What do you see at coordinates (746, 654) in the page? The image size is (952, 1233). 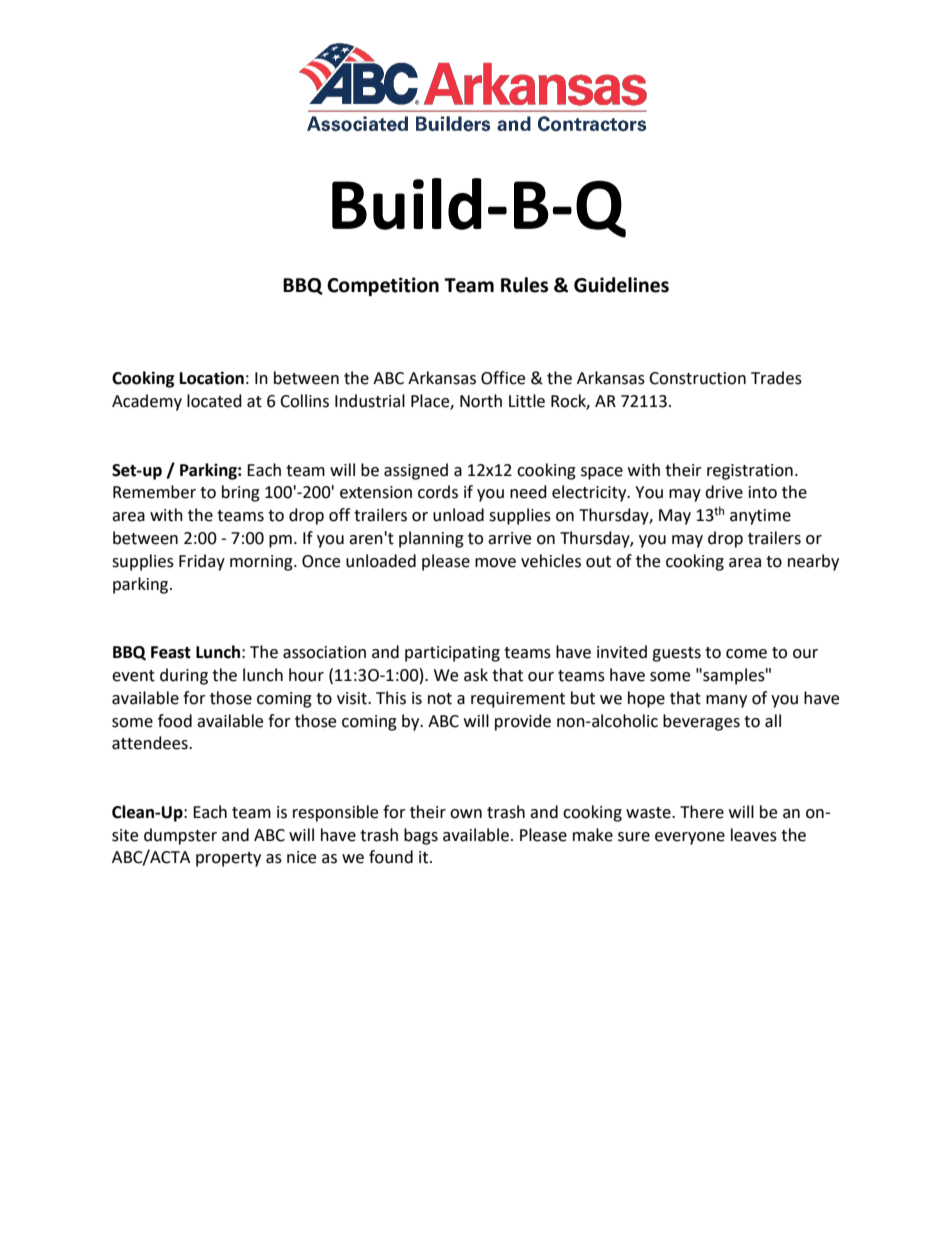 I see `come` at bounding box center [746, 654].
